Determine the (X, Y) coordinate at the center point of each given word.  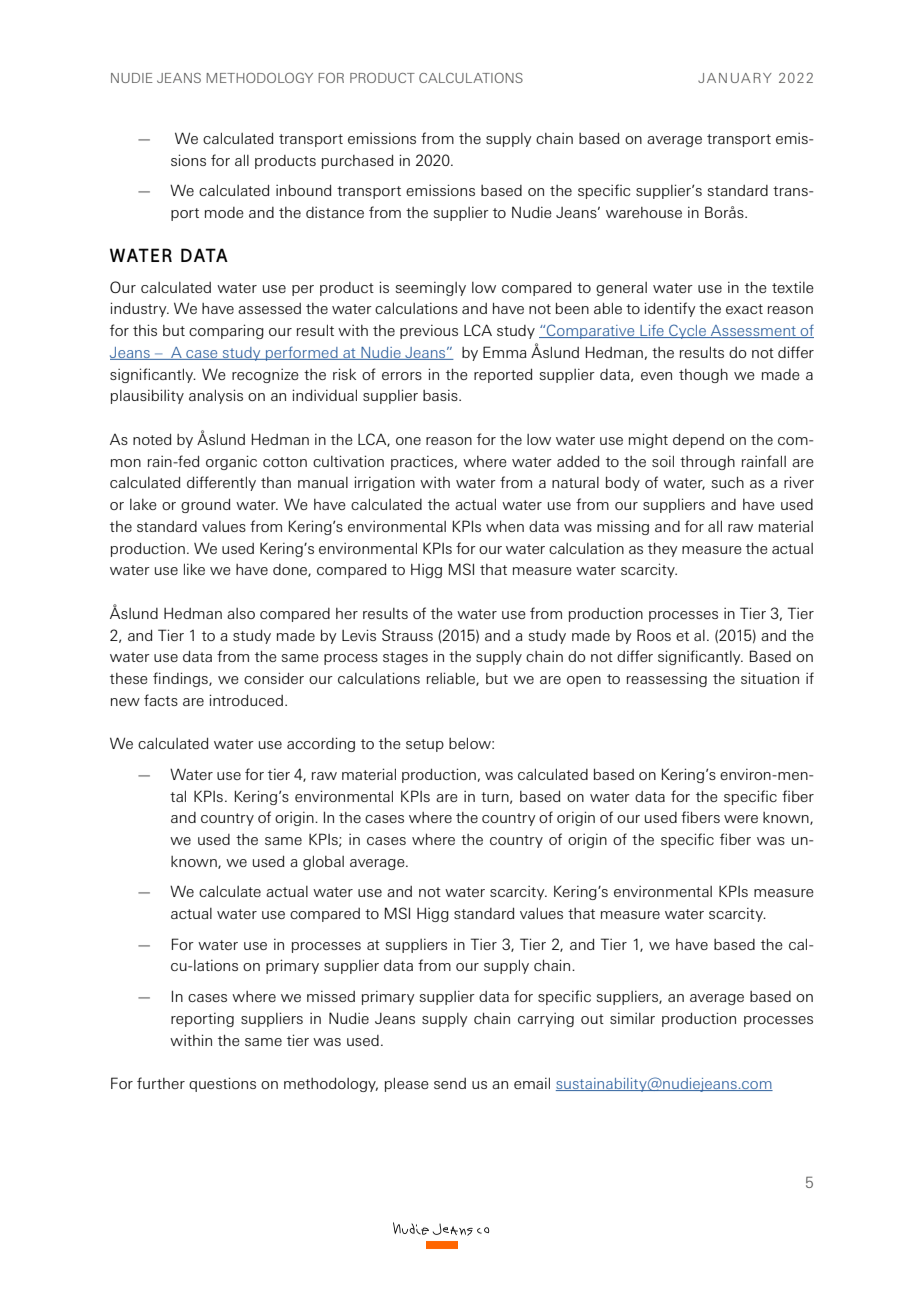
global (323, 862)
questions (222, 1084)
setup (425, 745)
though (703, 375)
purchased (357, 161)
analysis (216, 396)
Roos (654, 635)
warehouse (644, 212)
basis (441, 395)
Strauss (407, 635)
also (241, 613)
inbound (303, 190)
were (741, 819)
